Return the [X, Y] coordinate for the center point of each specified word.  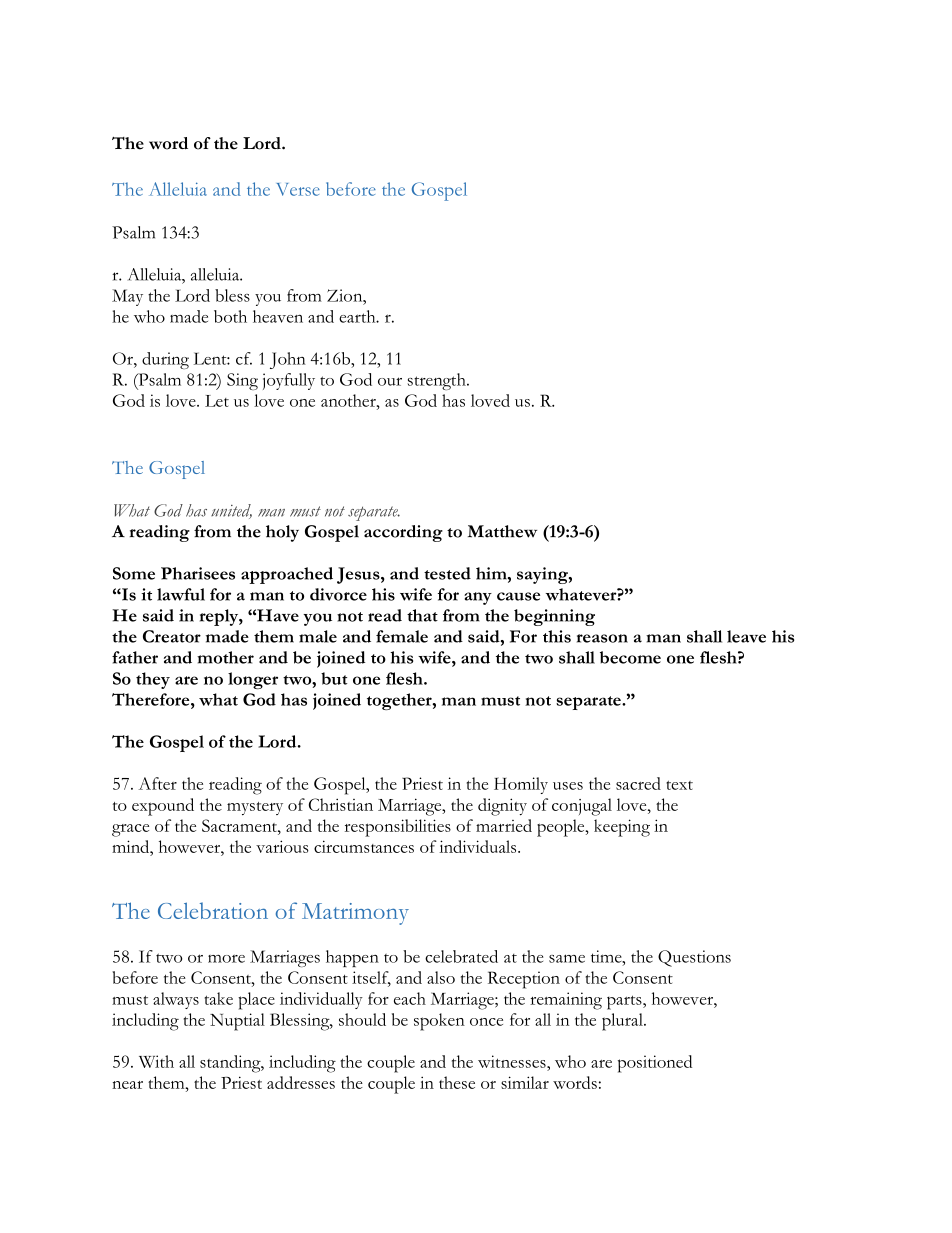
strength [438, 381]
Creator [172, 636]
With [156, 1061]
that [422, 615]
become [630, 657]
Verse [298, 189]
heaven [278, 316]
